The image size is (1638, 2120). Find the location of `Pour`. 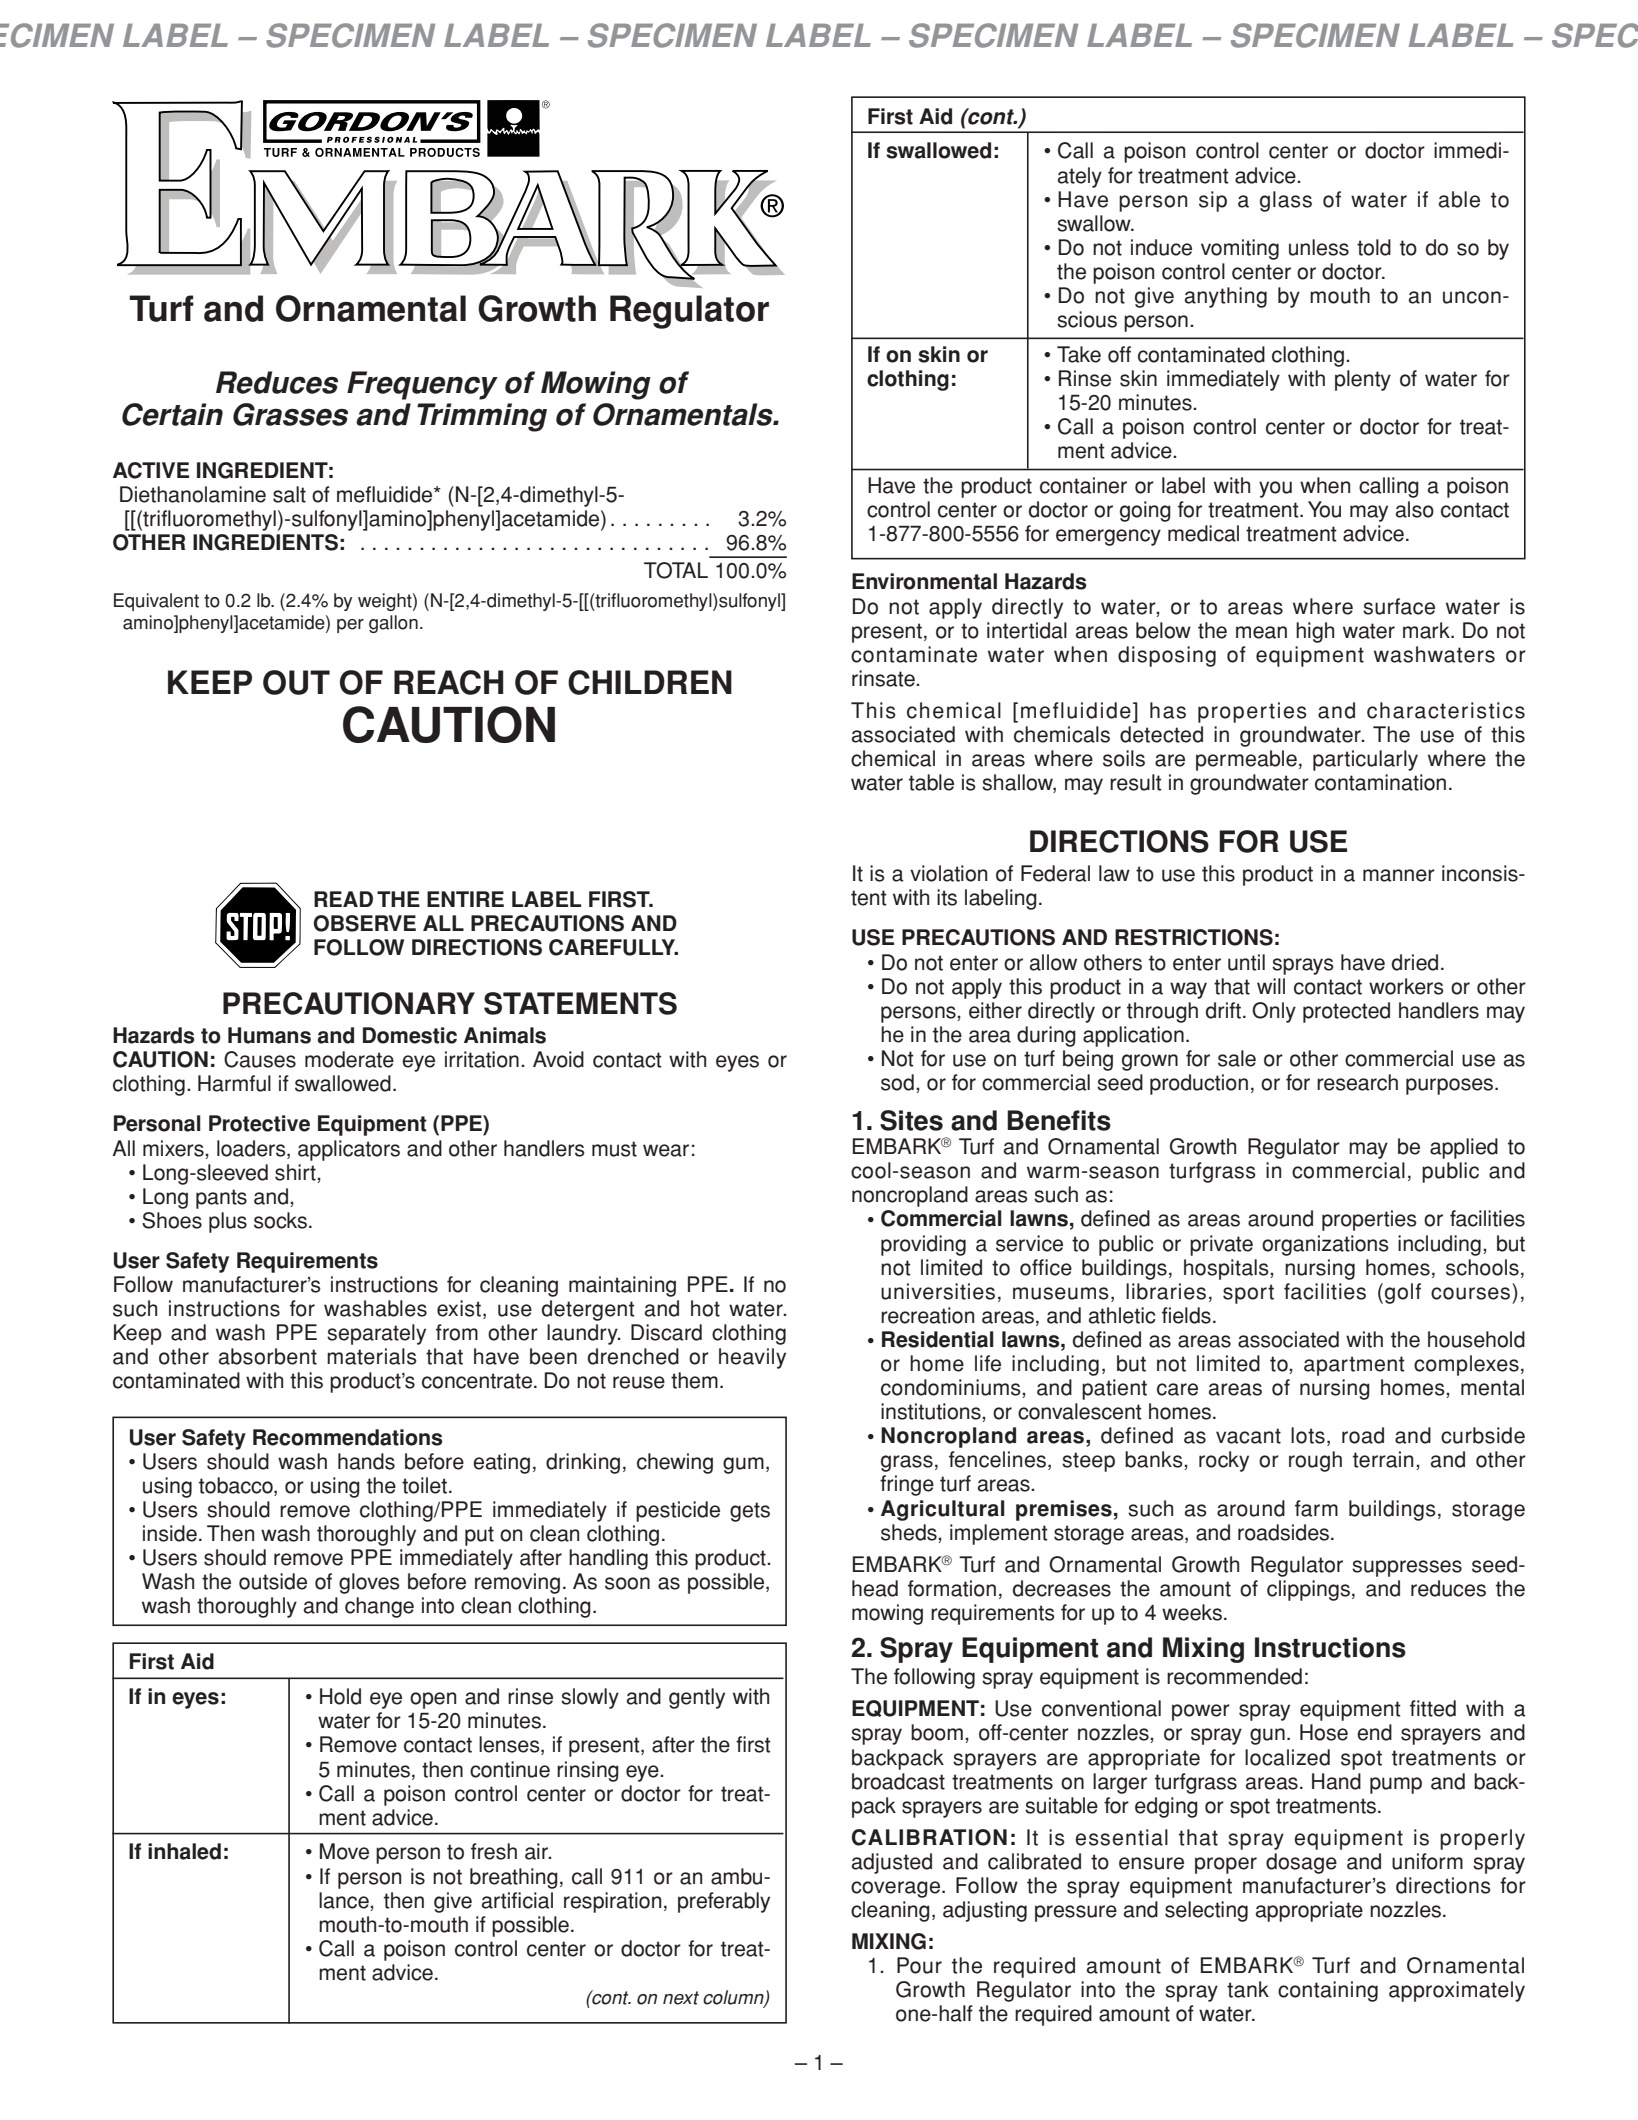

Pour is located at coordinates (919, 1965).
